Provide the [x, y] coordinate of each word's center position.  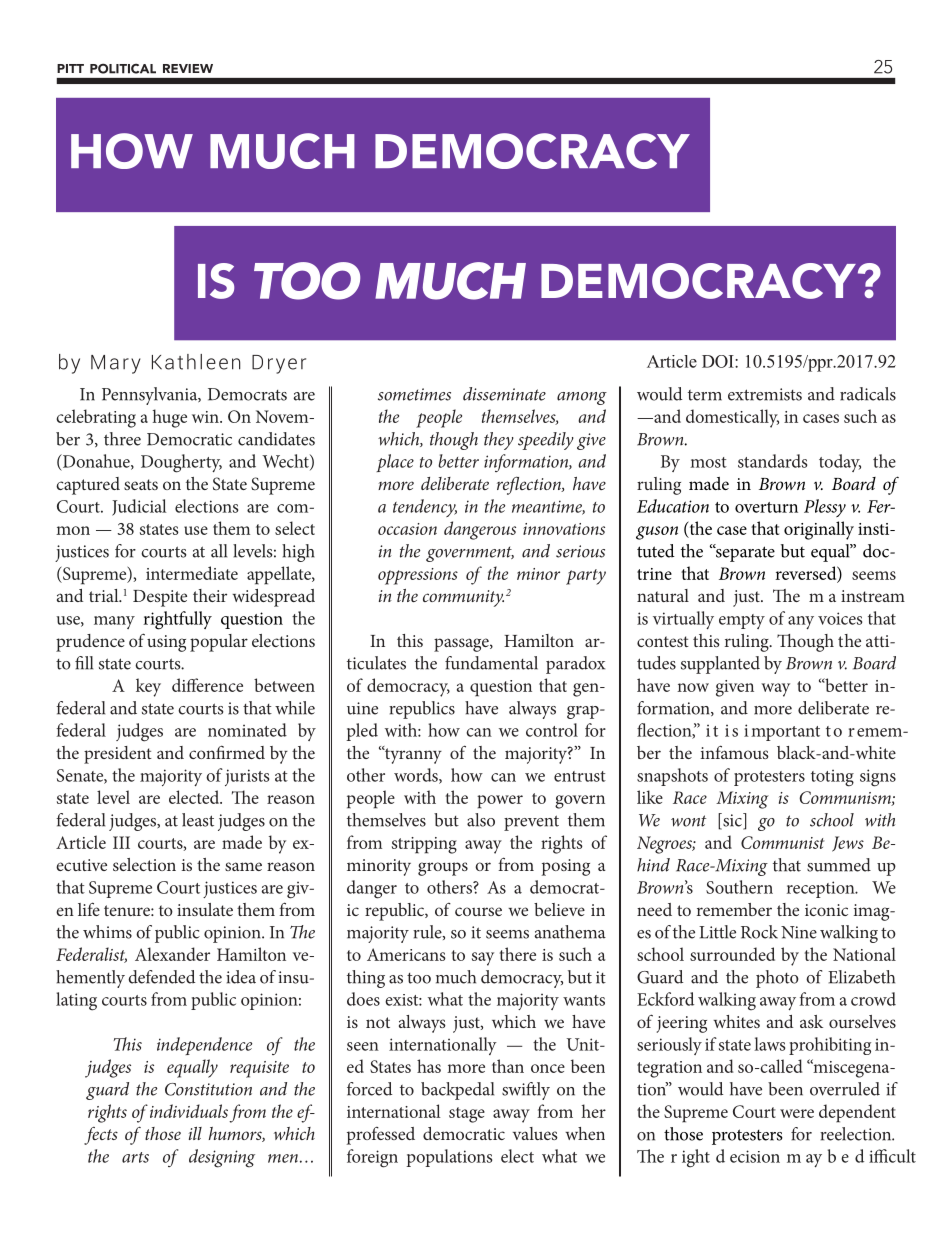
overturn [766, 507]
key [148, 687]
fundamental [491, 663]
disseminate [504, 394]
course [478, 911]
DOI [719, 361]
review [188, 68]
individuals [189, 1111]
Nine [799, 932]
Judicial [139, 507]
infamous [735, 752]
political [123, 68]
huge [170, 418]
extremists [765, 394]
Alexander [172, 954]
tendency [425, 508]
